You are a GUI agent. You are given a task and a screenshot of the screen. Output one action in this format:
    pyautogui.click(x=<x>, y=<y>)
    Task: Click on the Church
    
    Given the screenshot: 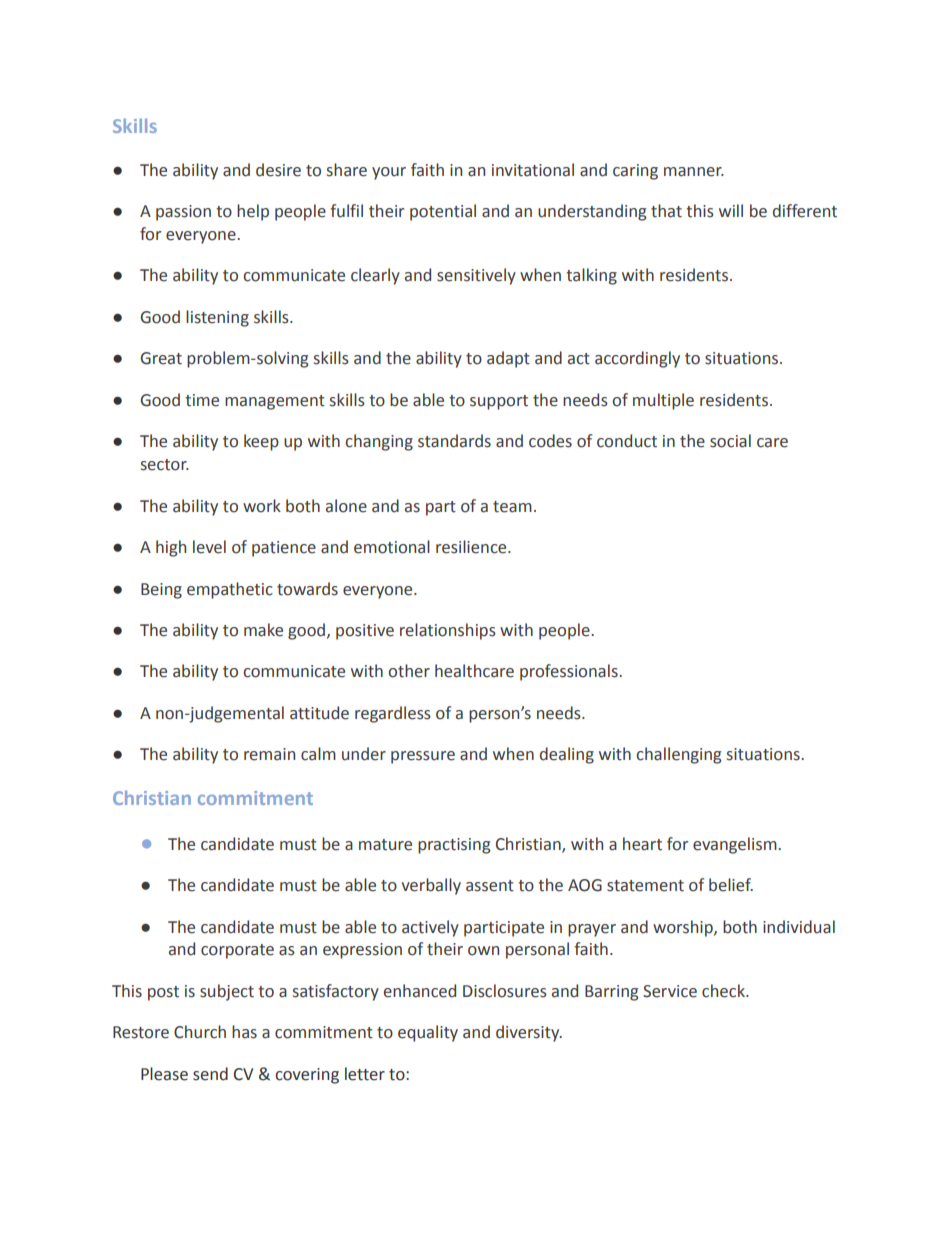 What is the action you would take?
    pyautogui.click(x=200, y=1032)
